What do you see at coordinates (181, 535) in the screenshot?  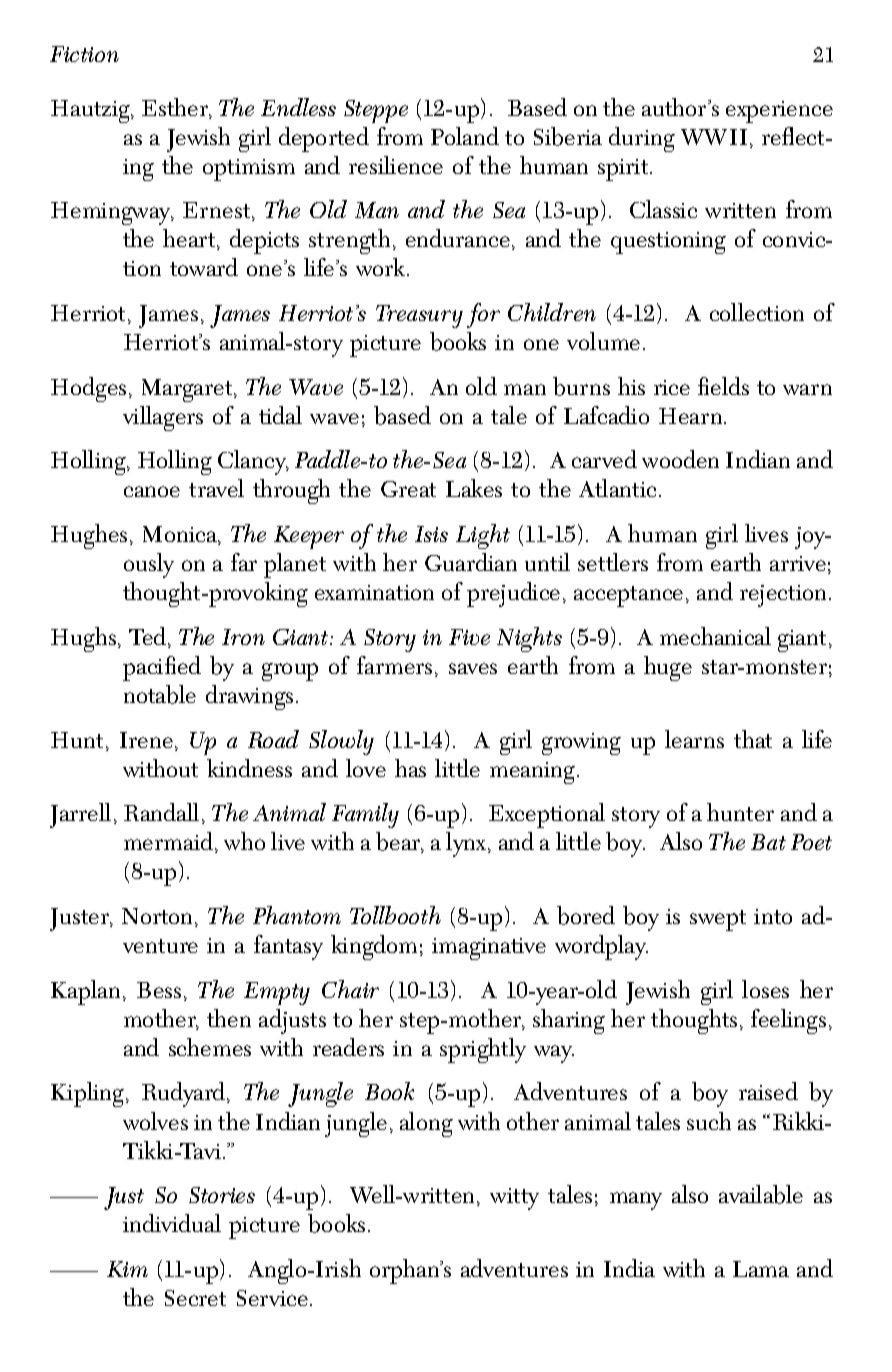 I see `Monica` at bounding box center [181, 535].
